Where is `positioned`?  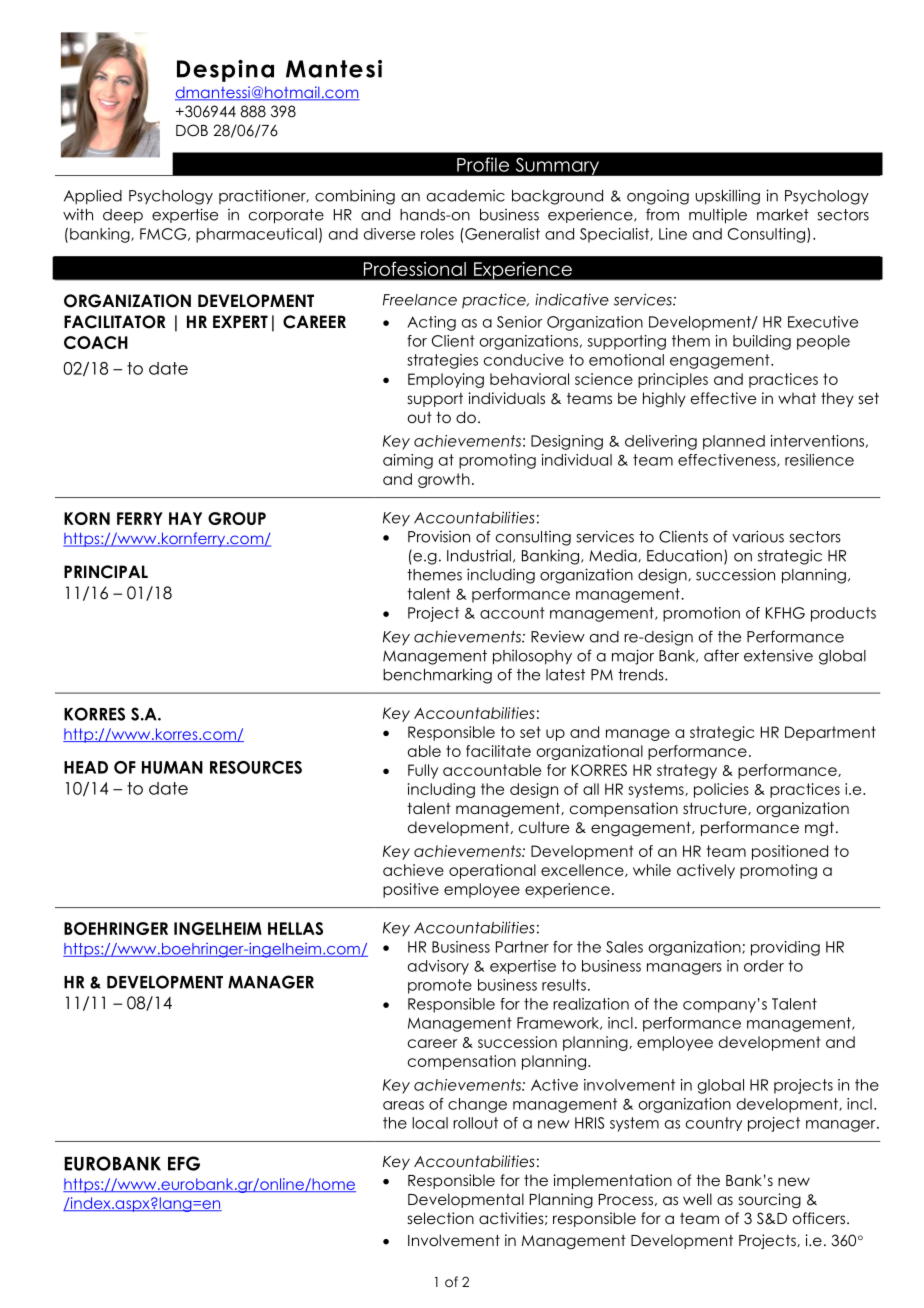
positioned is located at coordinates (790, 852).
